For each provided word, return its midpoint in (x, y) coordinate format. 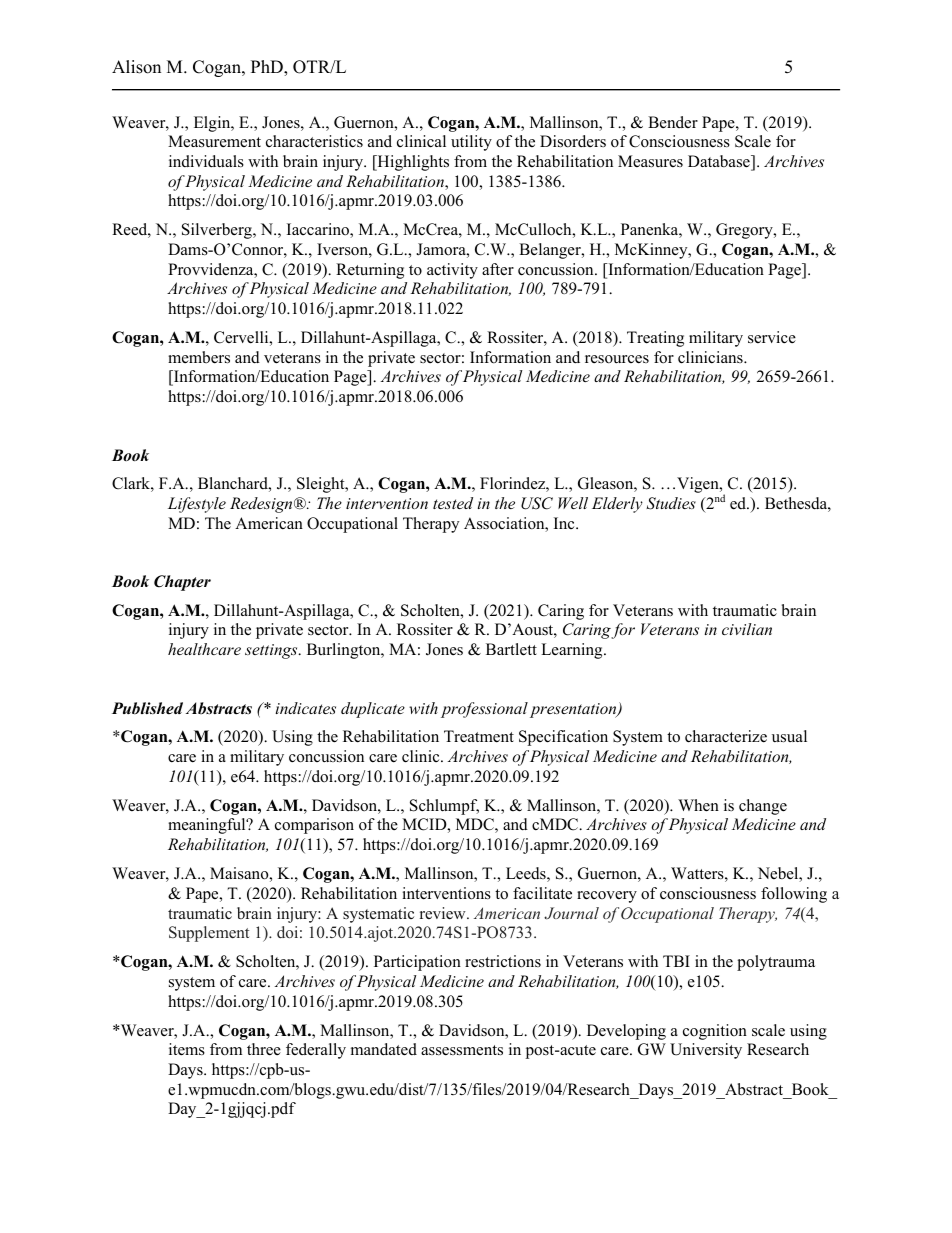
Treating (655, 339)
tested (453, 503)
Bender (673, 122)
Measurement (214, 141)
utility (471, 143)
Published (147, 708)
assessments (462, 1050)
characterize (726, 736)
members (199, 357)
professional (484, 710)
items (187, 1049)
